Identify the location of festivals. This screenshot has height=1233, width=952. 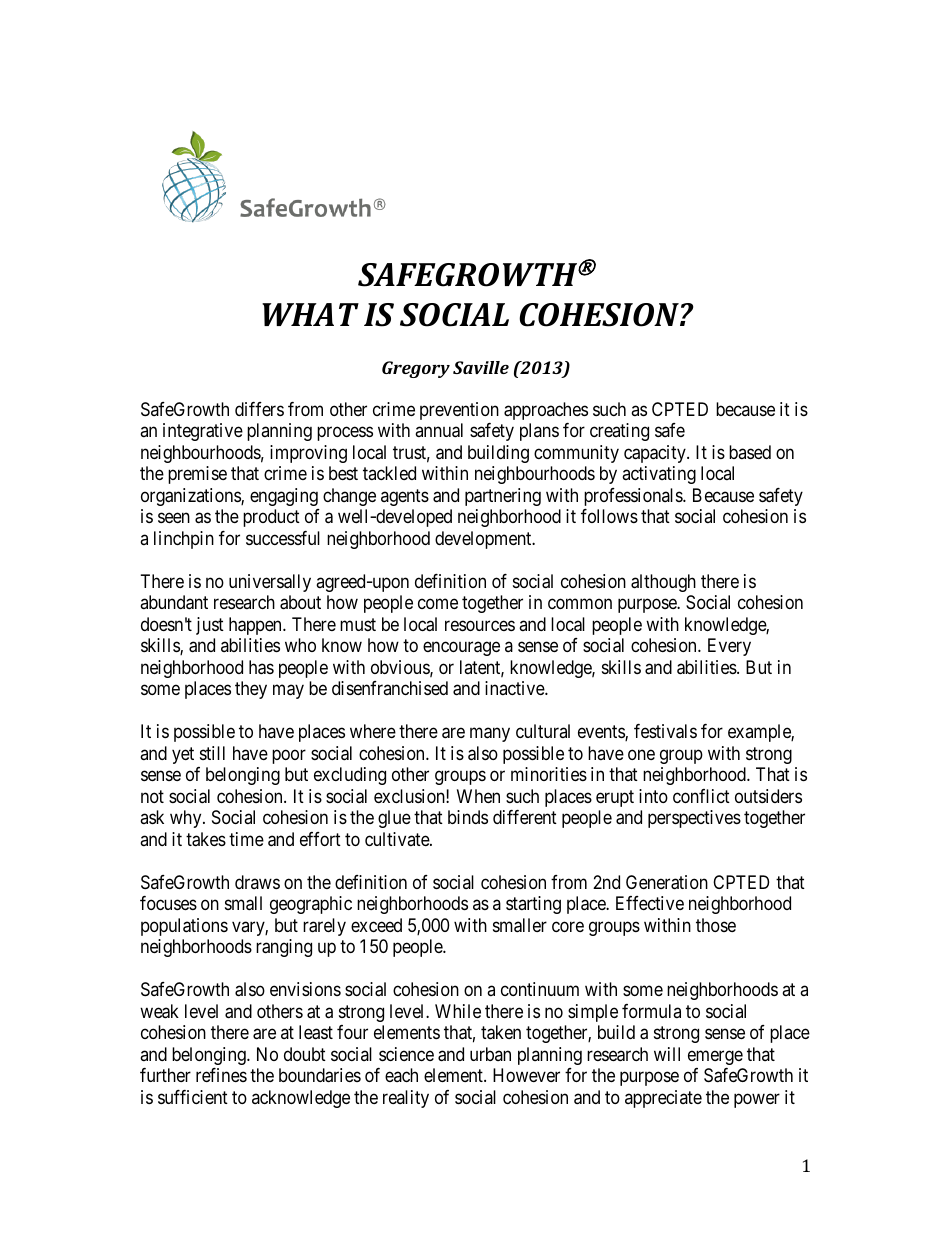
(665, 731).
